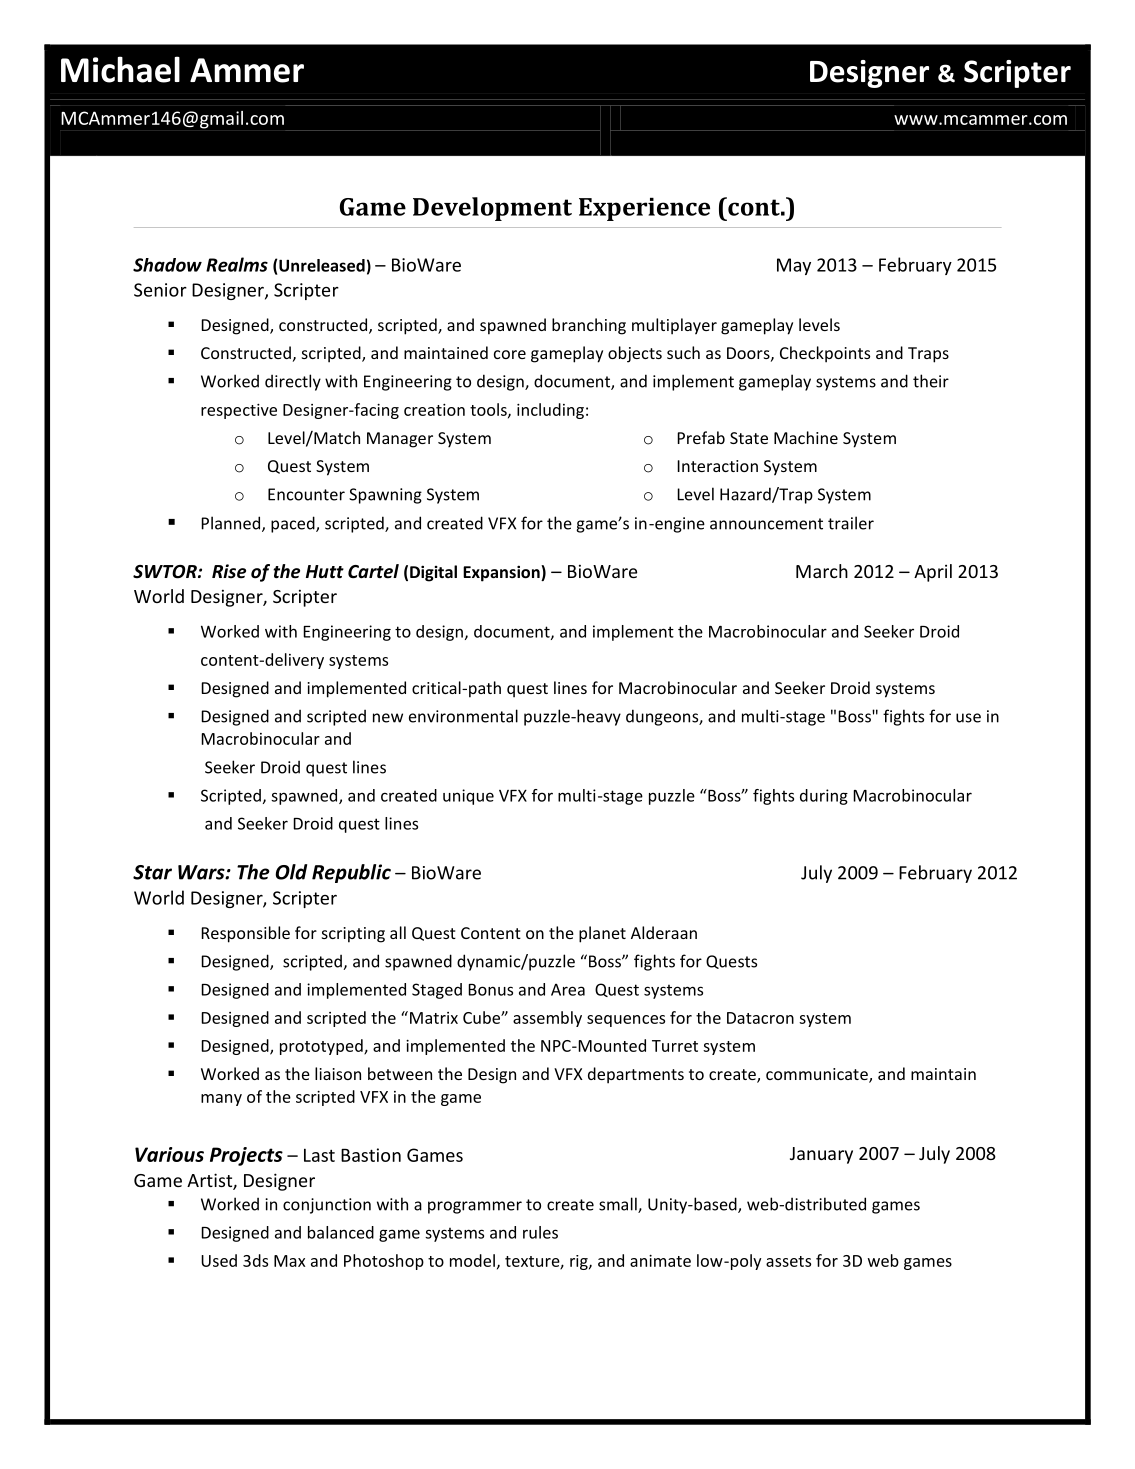 This image has width=1135, height=1469. Describe the element at coordinates (120, 69) in the image. I see `Michael` at that location.
